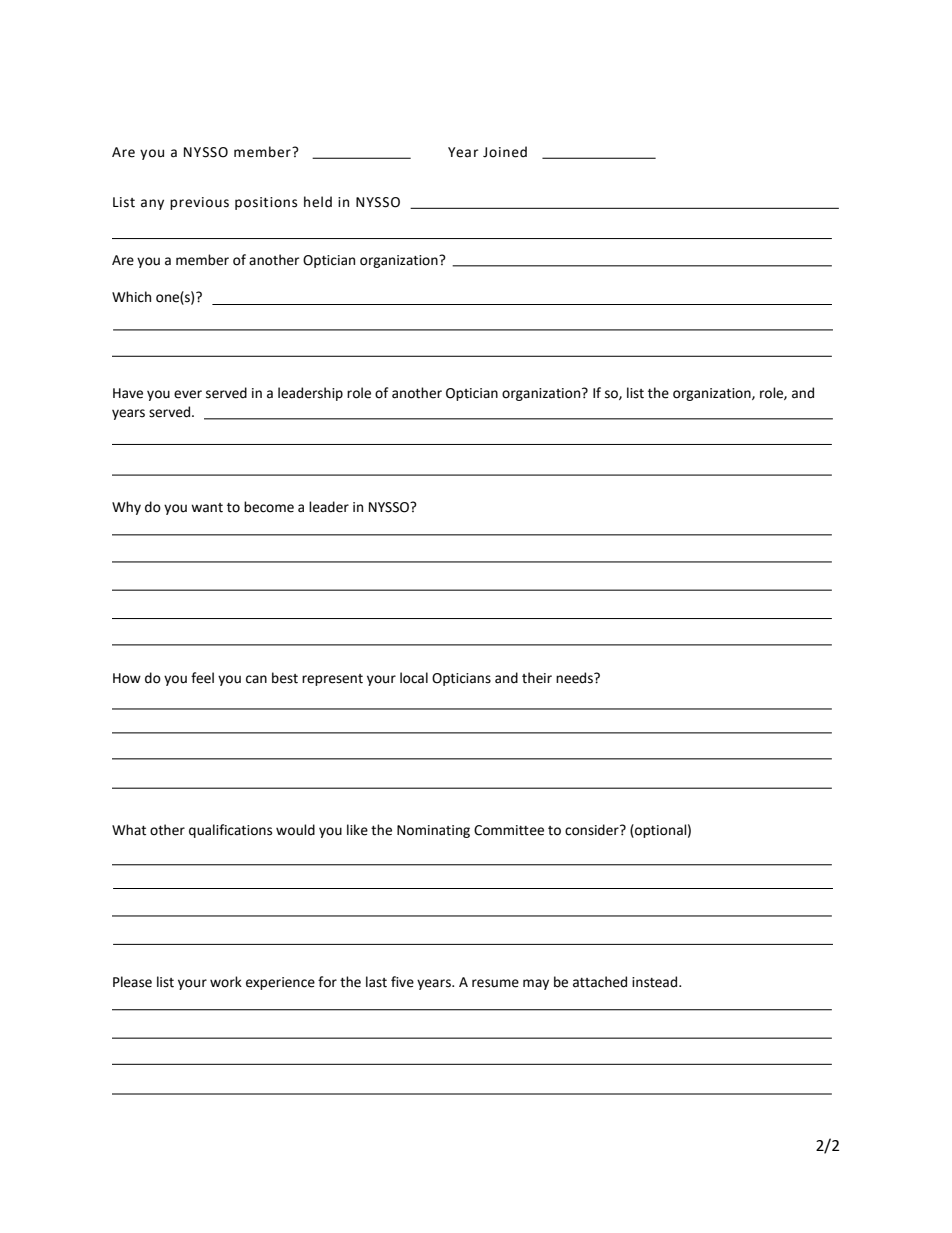 This document has width=952, height=1233. What do you see at coordinates (318, 202) in the document?
I see `held` at bounding box center [318, 202].
